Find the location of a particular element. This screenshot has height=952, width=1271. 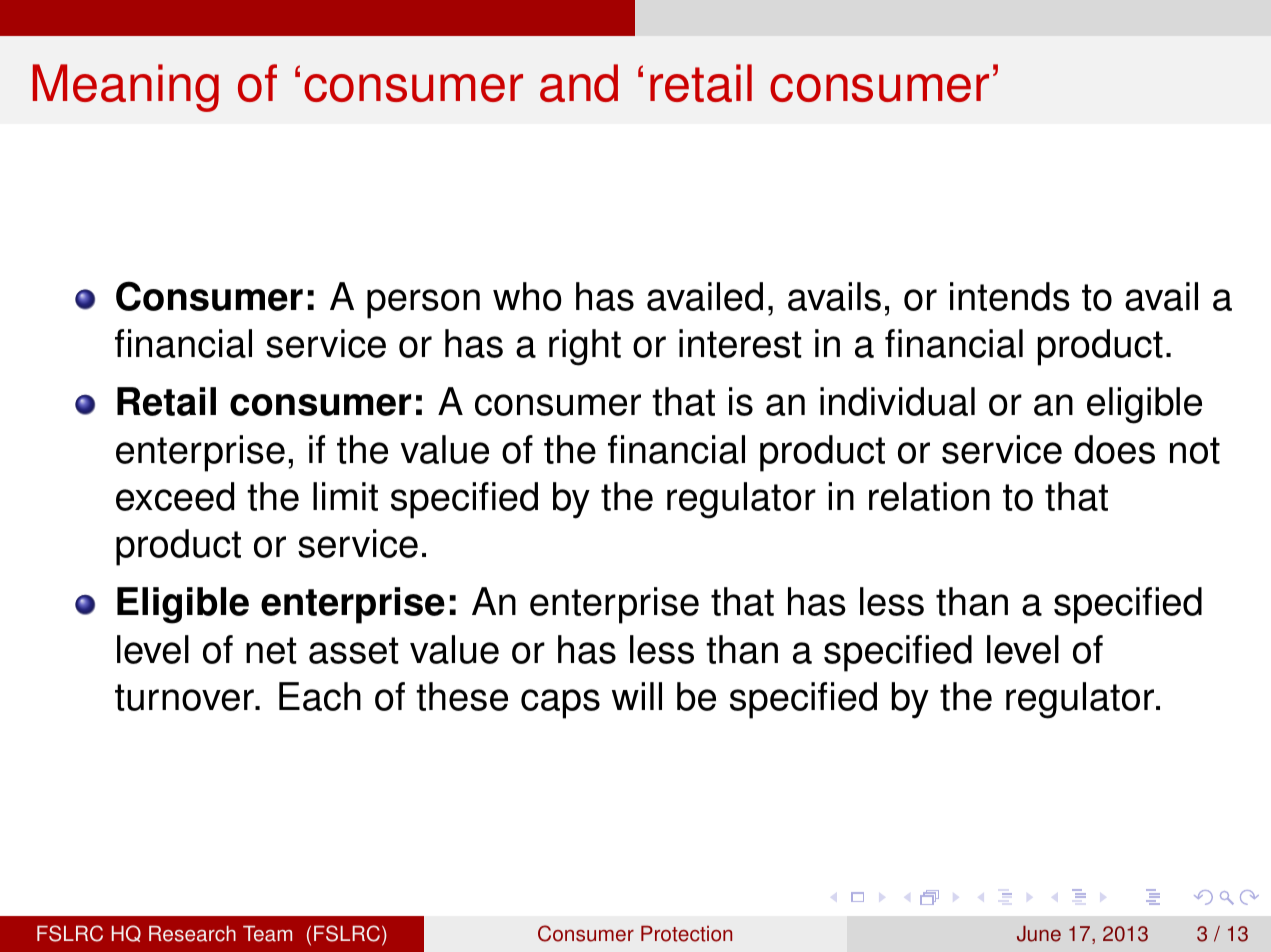

individual is located at coordinates (897, 401).
